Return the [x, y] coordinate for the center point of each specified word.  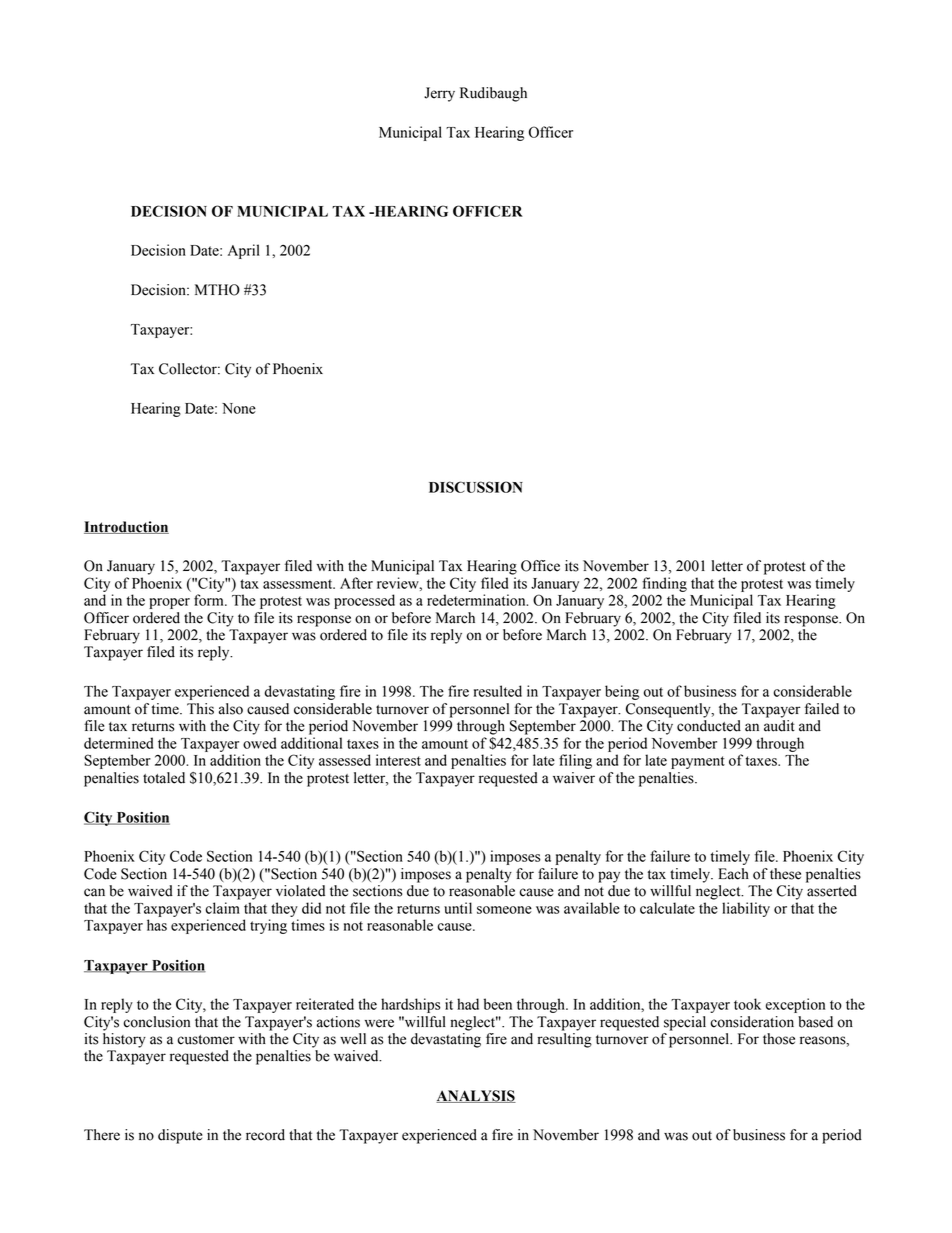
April [244, 251]
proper [169, 603]
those [779, 1039]
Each [733, 874]
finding [664, 584]
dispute [180, 1136]
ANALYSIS [476, 1096]
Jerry [439, 94]
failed [822, 709]
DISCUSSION [476, 487]
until [458, 908]
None [239, 408]
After [356, 583]
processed [364, 601]
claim [223, 908]
